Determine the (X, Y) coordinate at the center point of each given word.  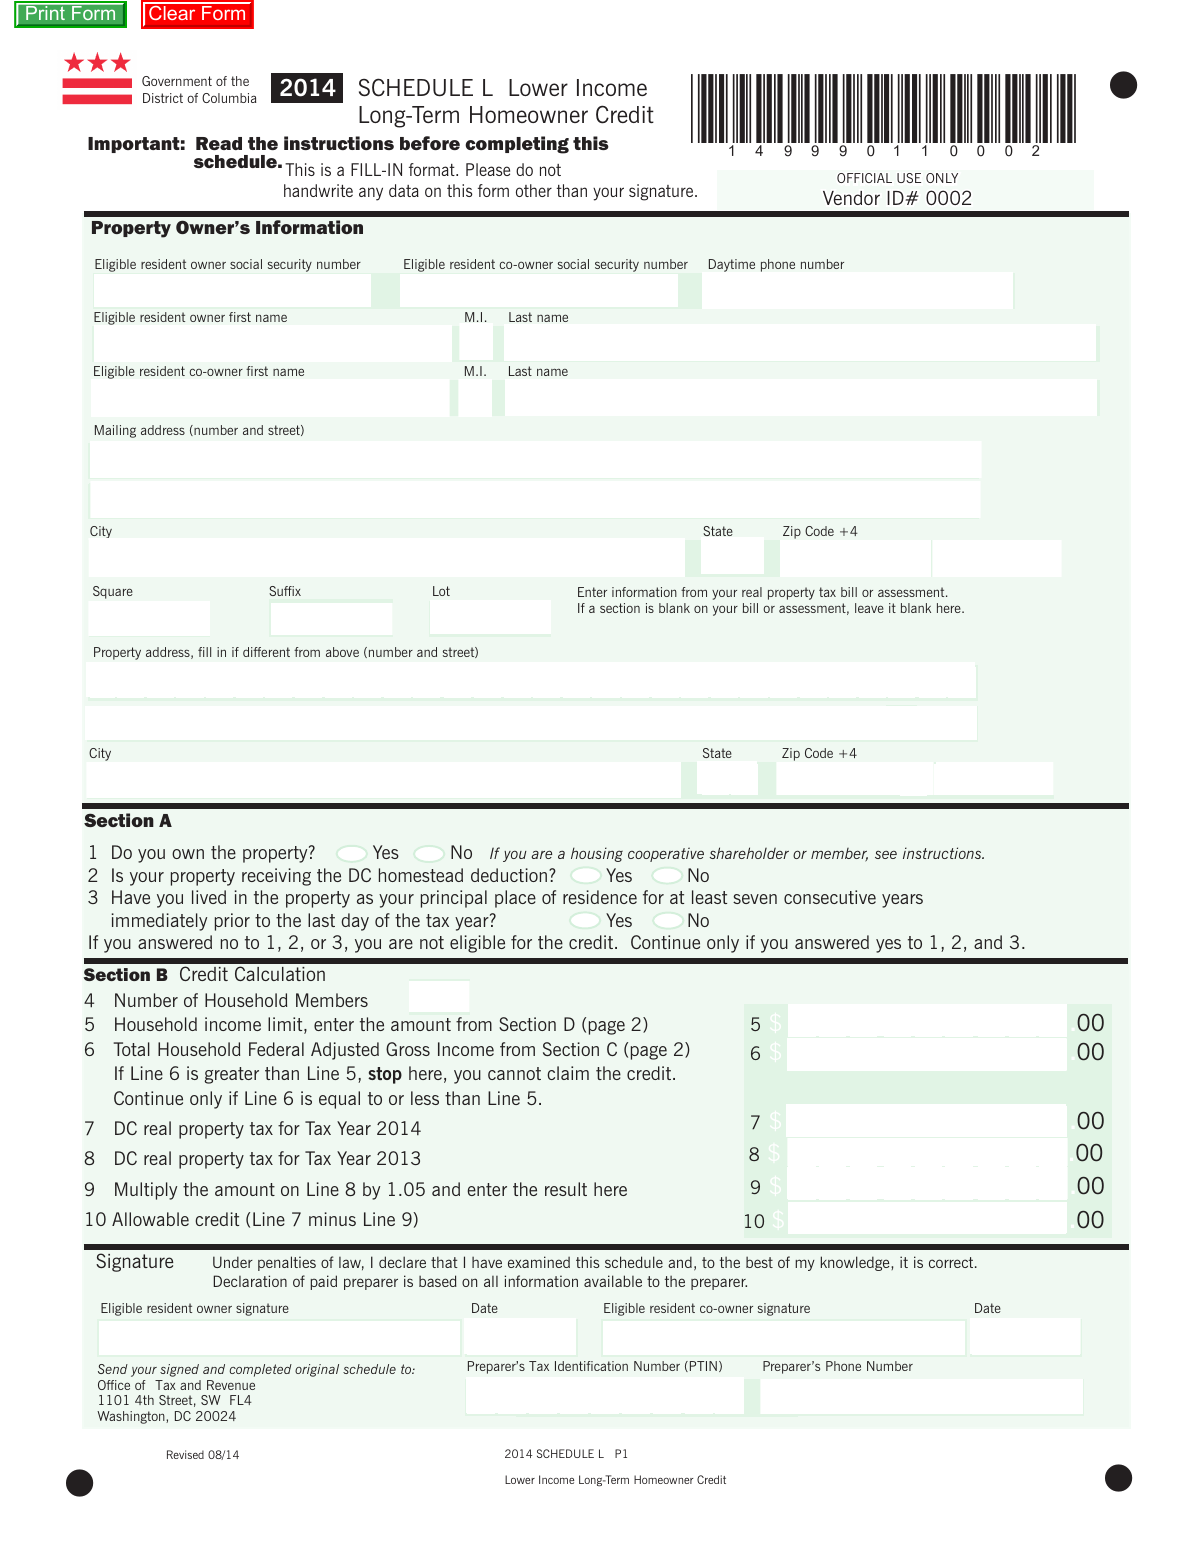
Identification (591, 1366)
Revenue (231, 1385)
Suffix (285, 591)
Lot (441, 591)
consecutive (830, 897)
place (515, 899)
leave (869, 608)
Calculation (280, 973)
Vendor (851, 198)
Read (219, 143)
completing (517, 145)
